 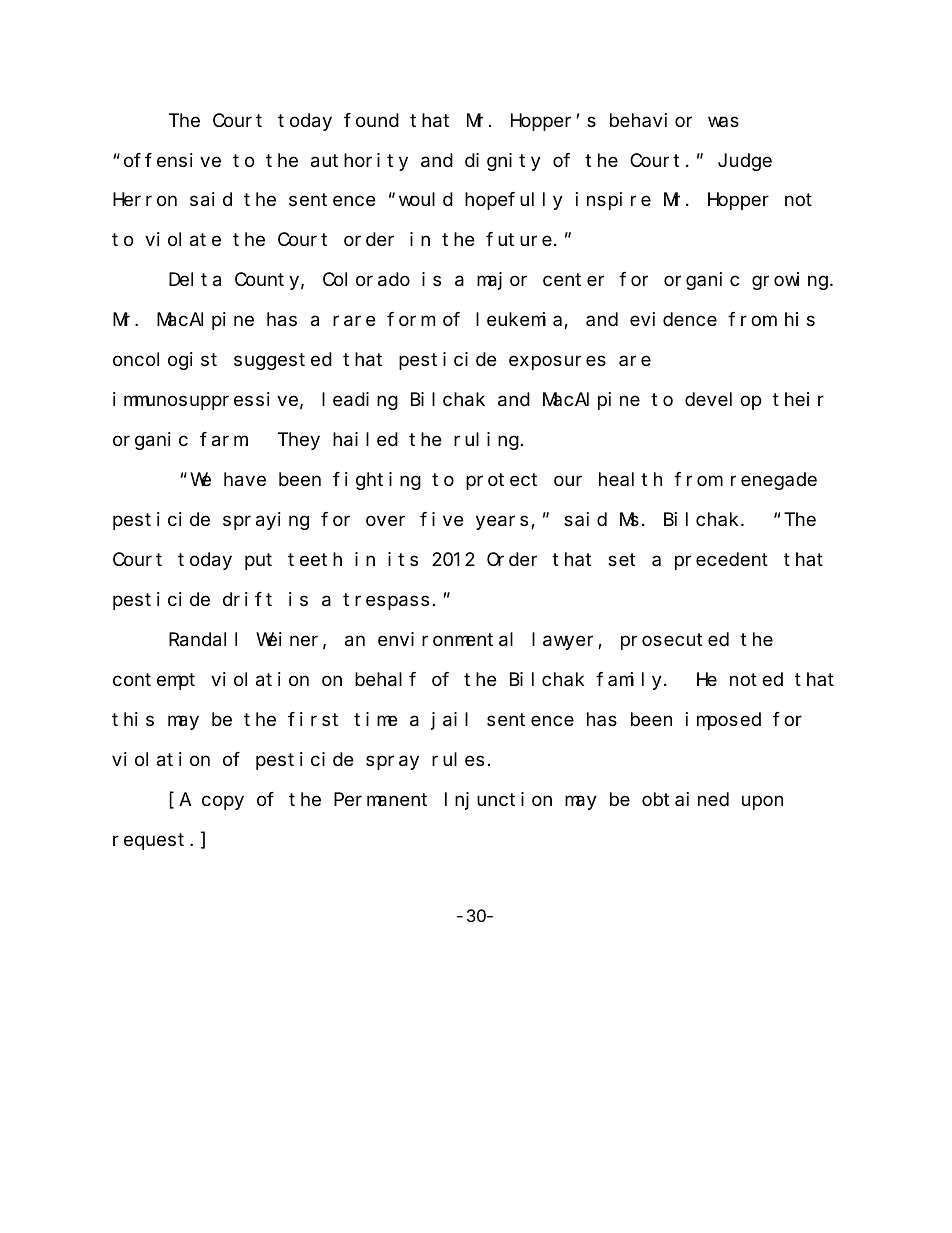 What do you see at coordinates (791, 281) in the screenshot?
I see `growing` at bounding box center [791, 281].
